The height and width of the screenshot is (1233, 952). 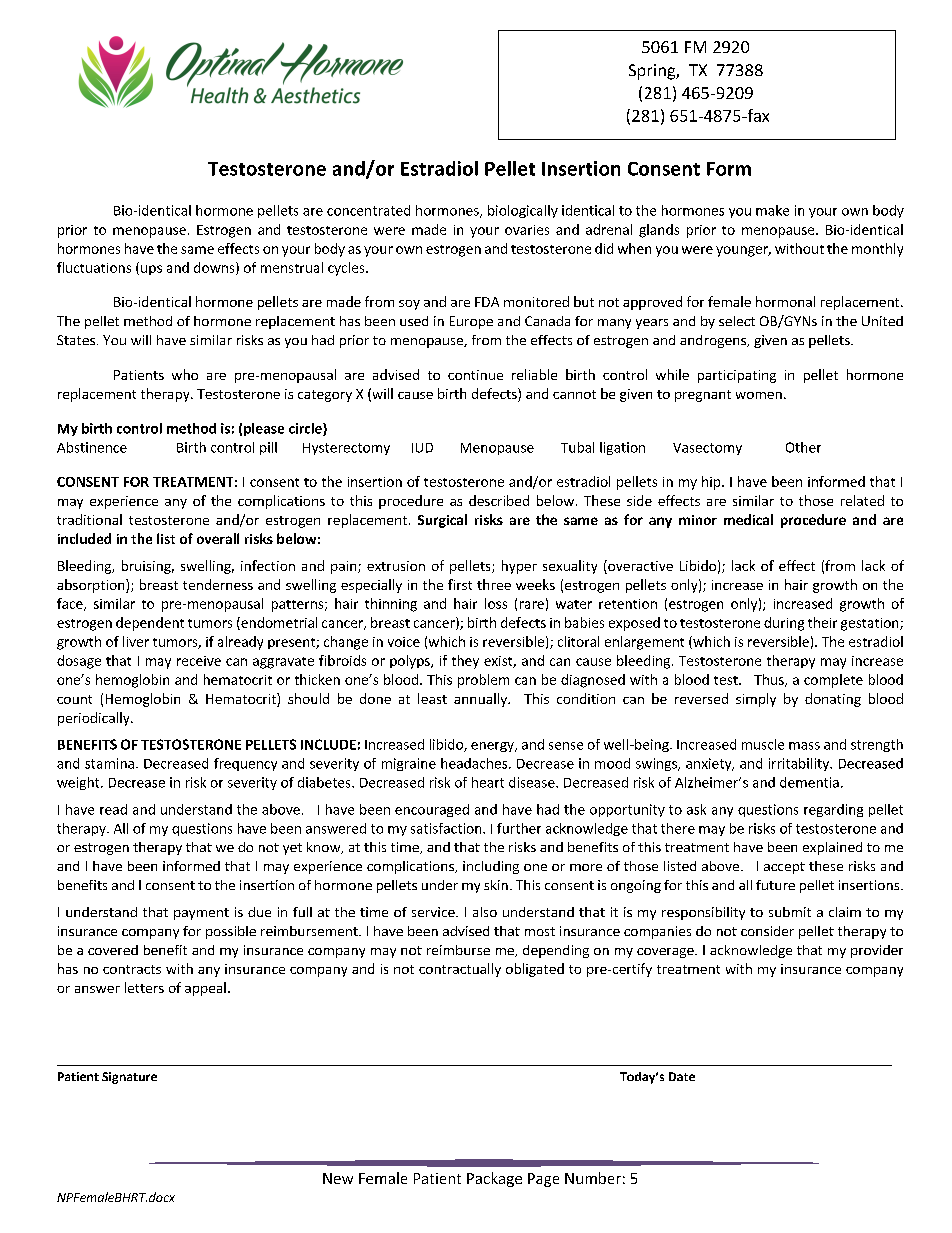 I want to click on ups, so click(x=151, y=270).
